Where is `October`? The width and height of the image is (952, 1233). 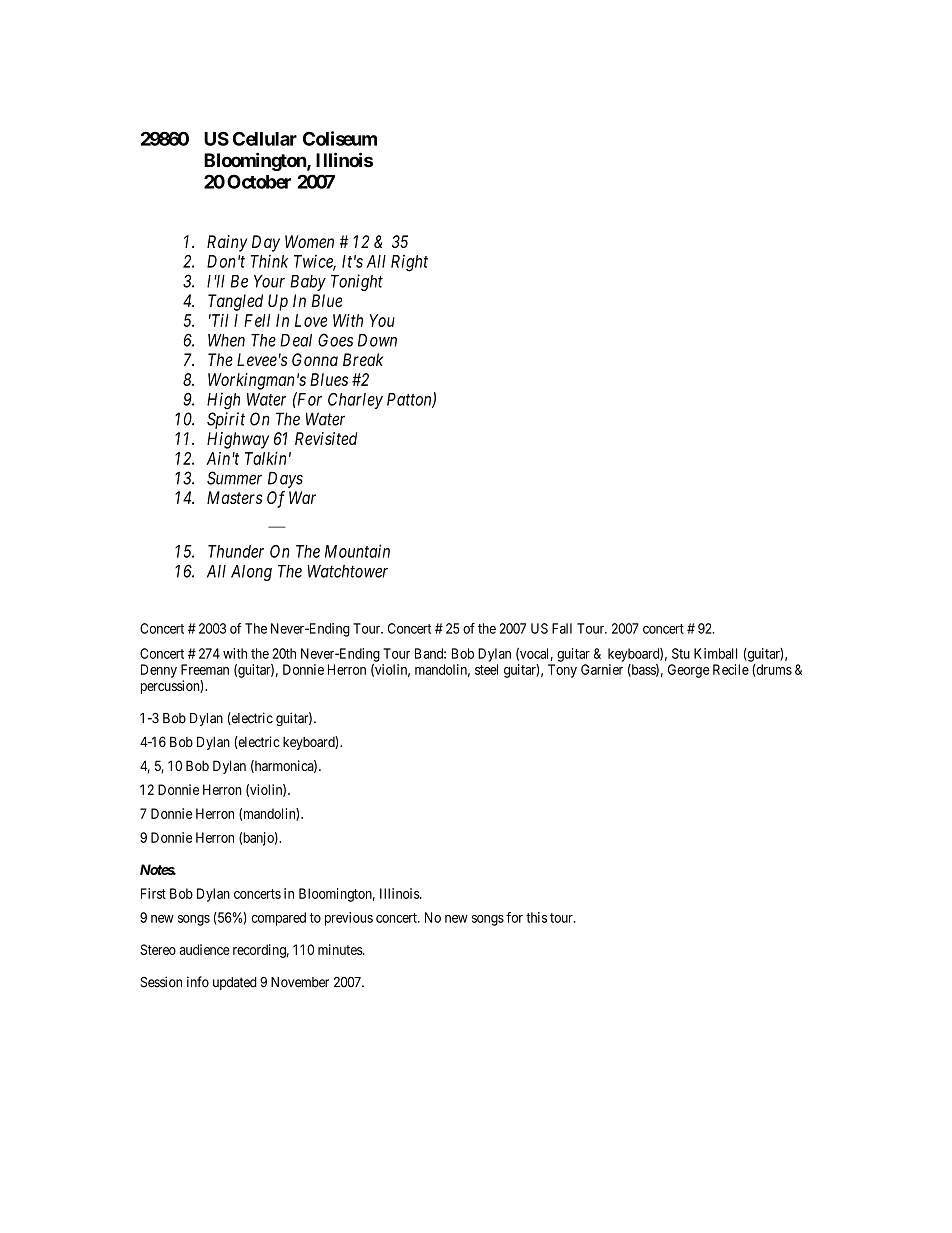 October is located at coordinates (259, 181).
